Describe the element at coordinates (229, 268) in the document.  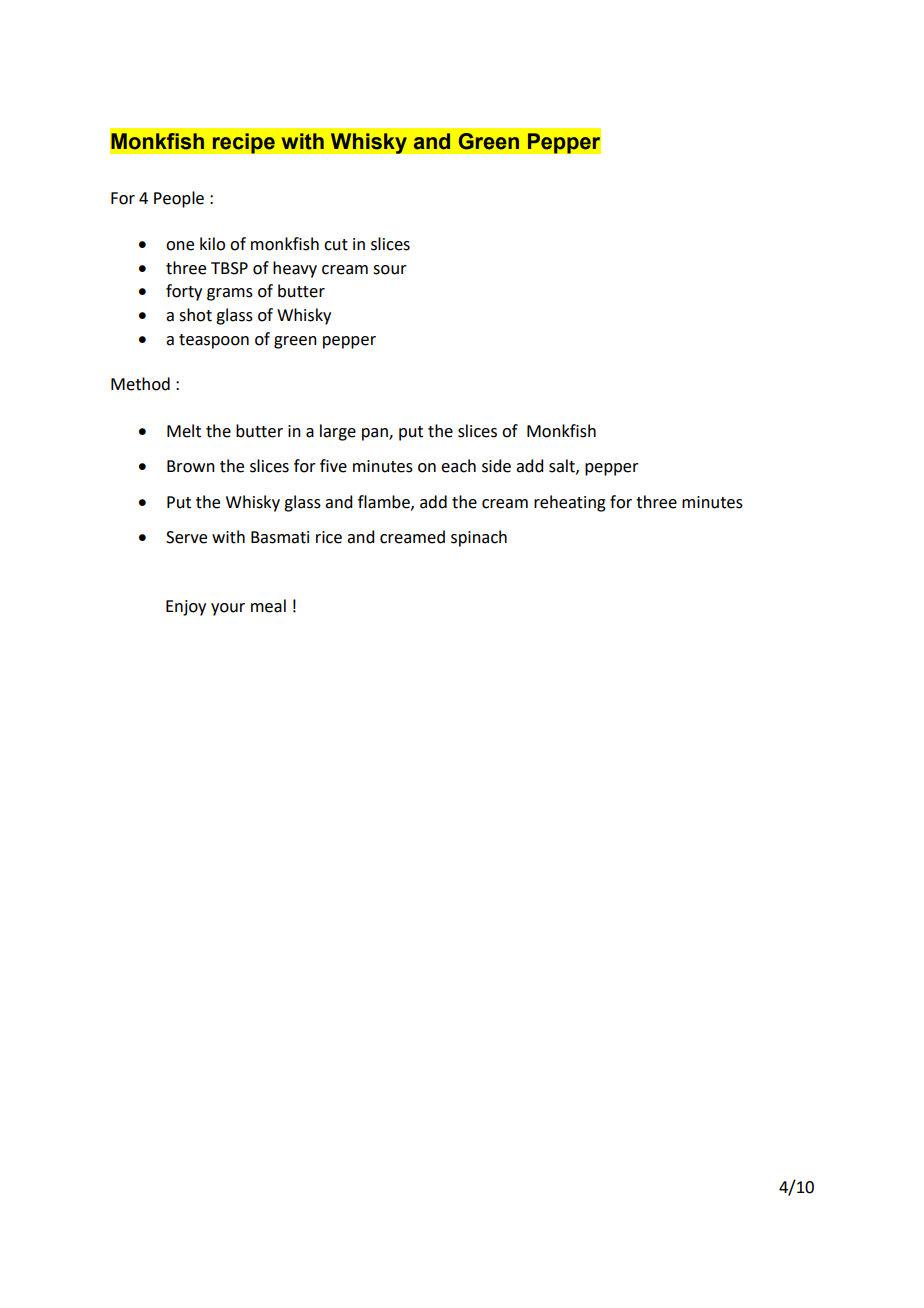
I see `TBSP` at that location.
